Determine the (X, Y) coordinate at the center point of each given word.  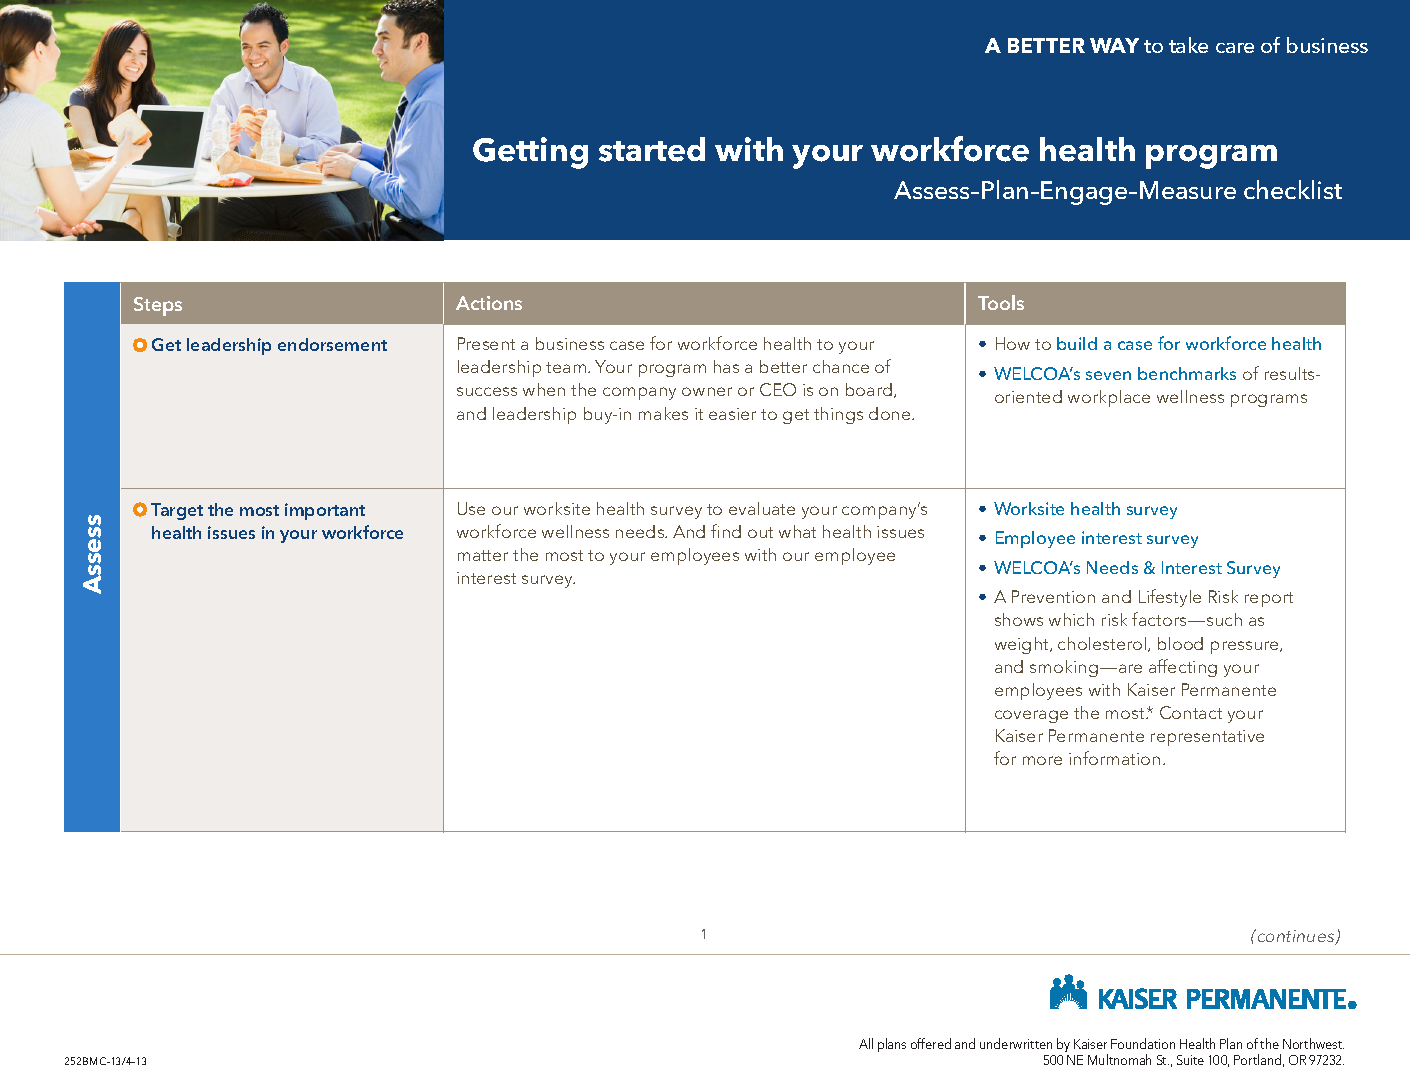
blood (1180, 643)
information (1114, 758)
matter (483, 555)
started (652, 149)
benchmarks (1187, 373)
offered (931, 1043)
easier (732, 414)
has (726, 366)
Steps (158, 306)
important (325, 511)
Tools (1001, 302)
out (760, 532)
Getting (530, 153)
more (1042, 760)
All (866, 1043)
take (1188, 45)
